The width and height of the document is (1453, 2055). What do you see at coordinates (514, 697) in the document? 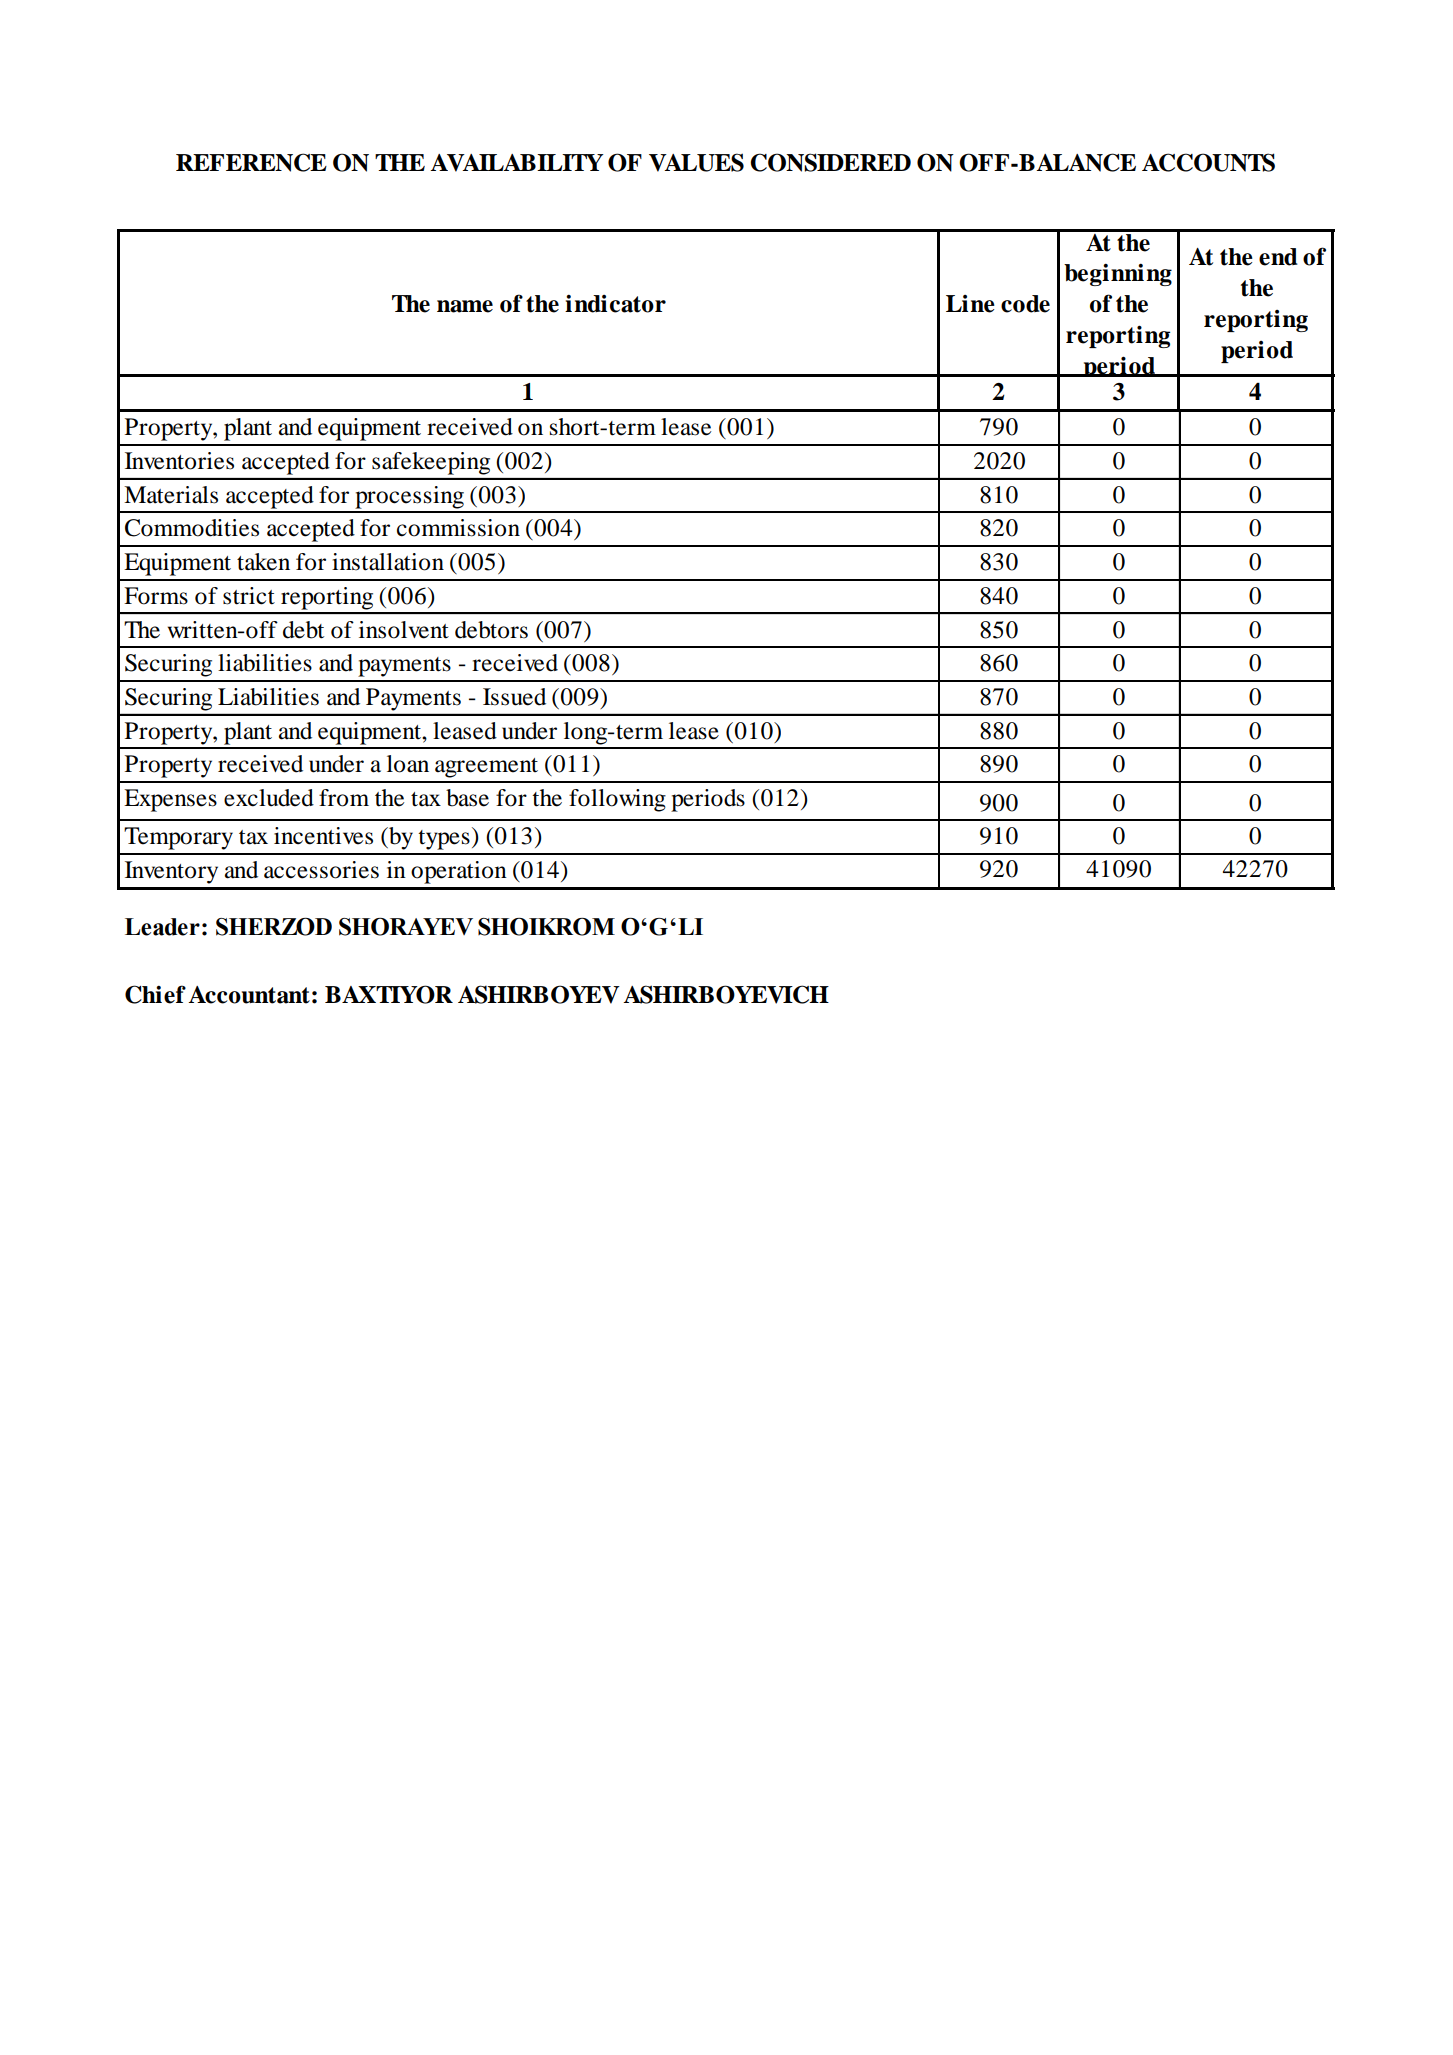
I see `Issued` at bounding box center [514, 697].
